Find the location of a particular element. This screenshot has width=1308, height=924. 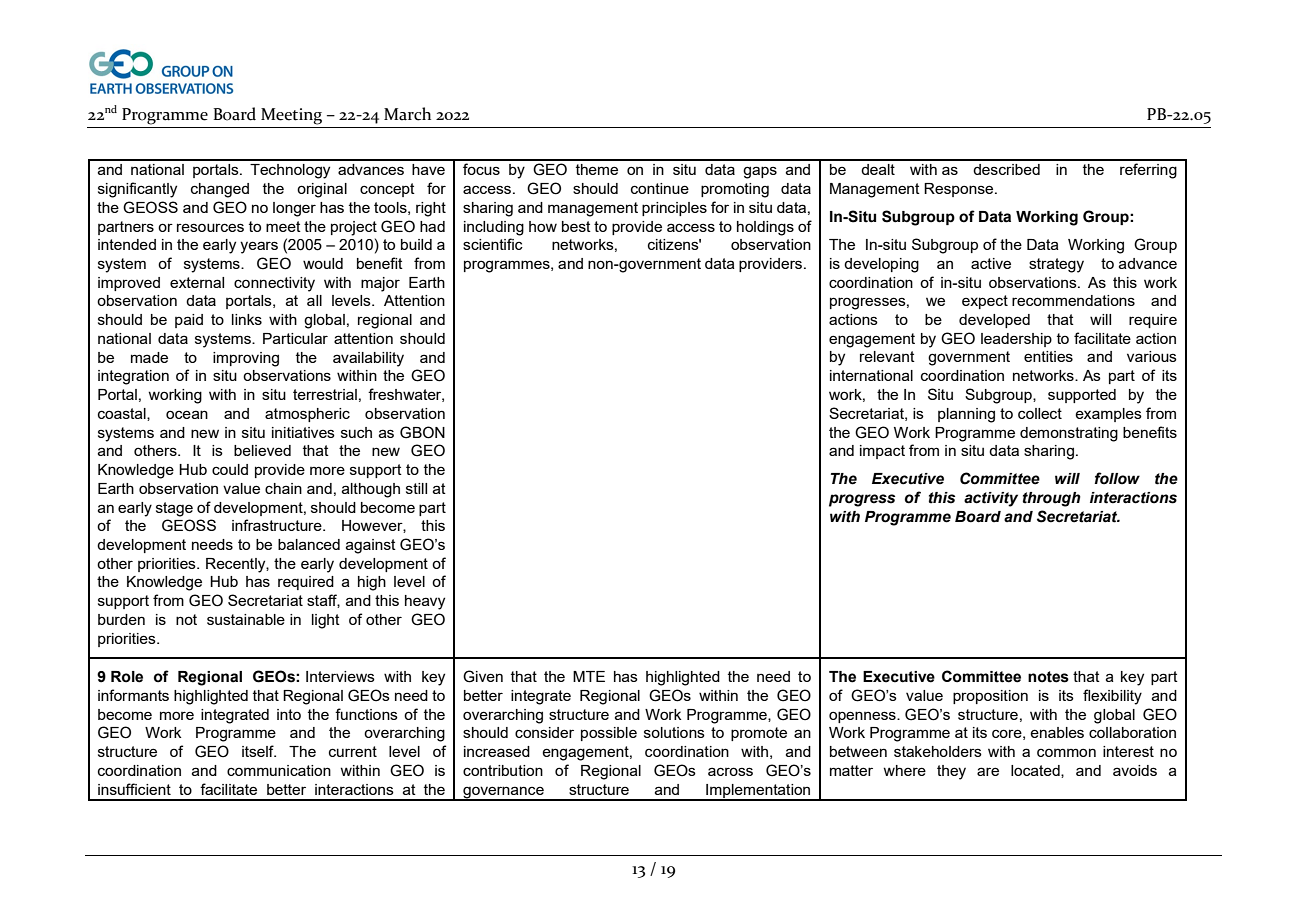

believed is located at coordinates (262, 450).
